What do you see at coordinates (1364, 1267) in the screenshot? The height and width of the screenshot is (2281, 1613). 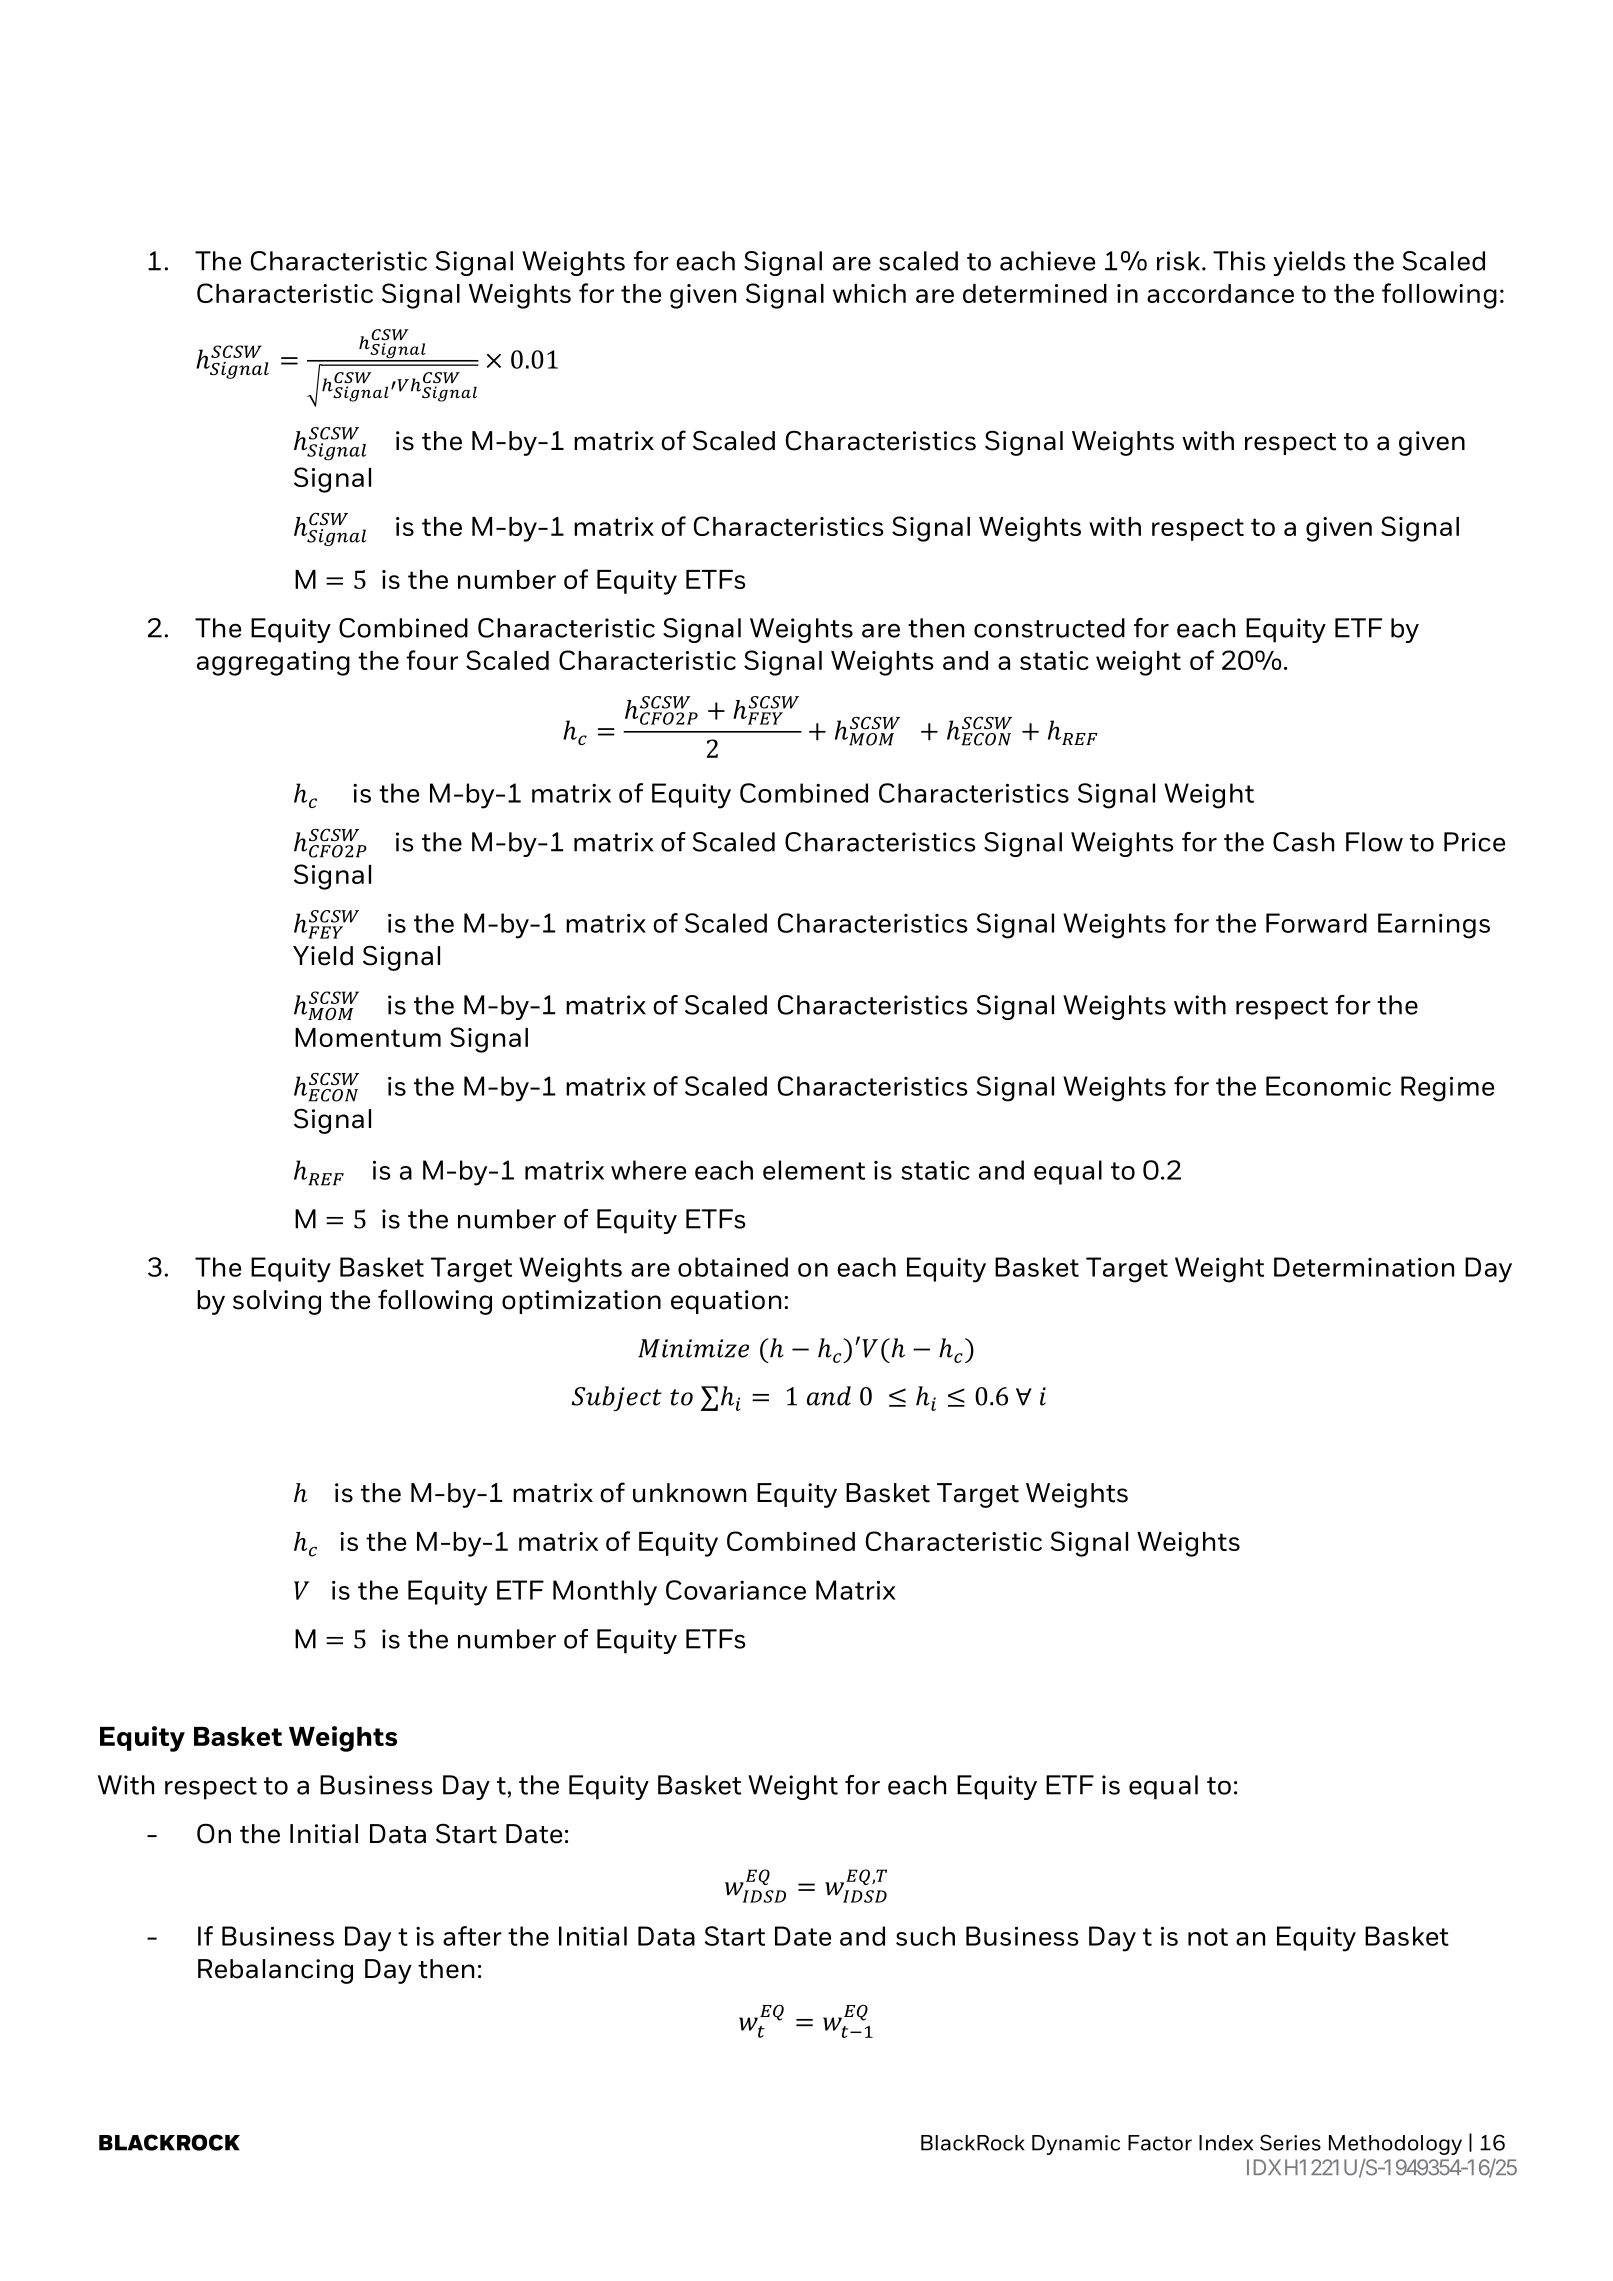 I see `Determination` at bounding box center [1364, 1267].
